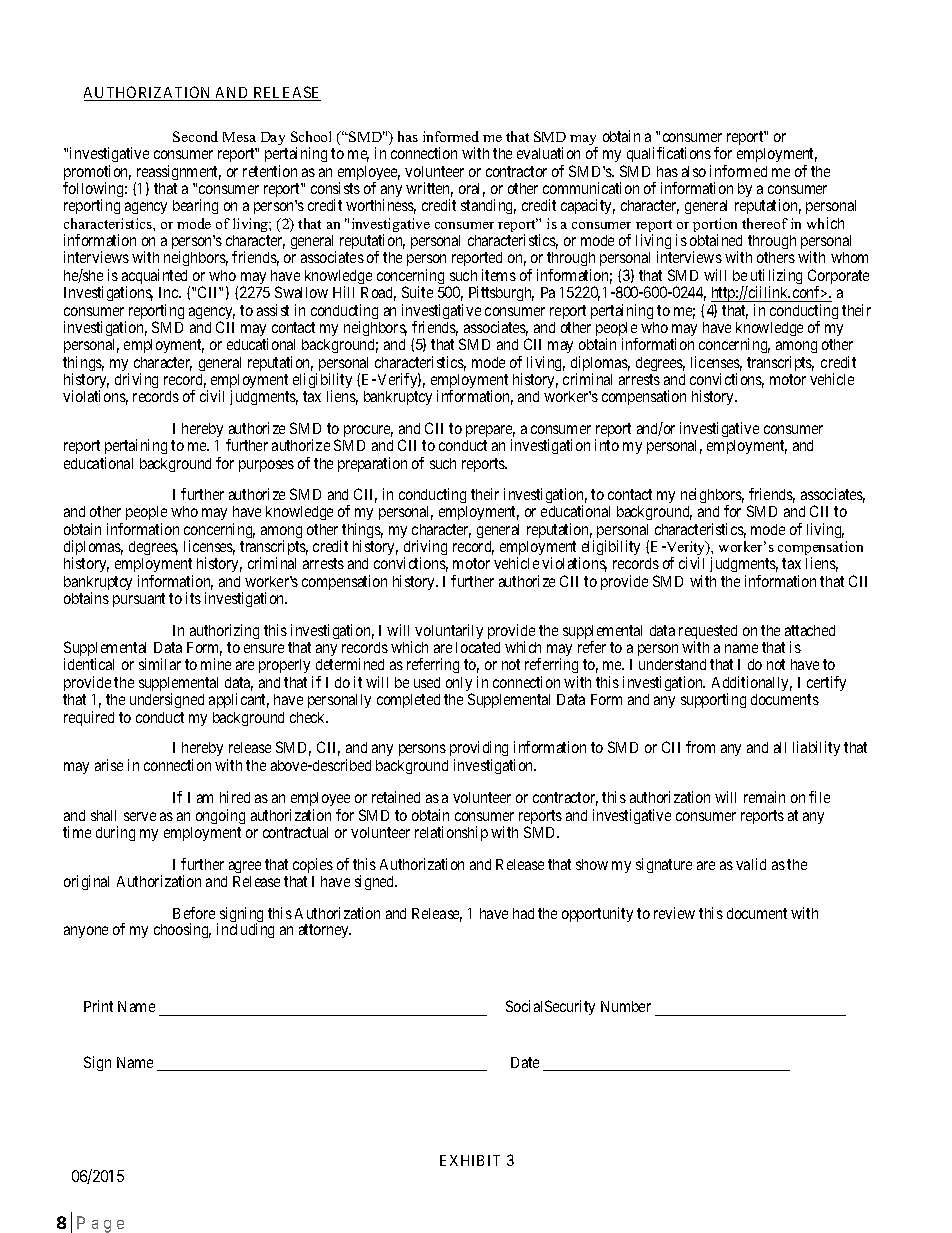 This screenshot has width=952, height=1233. Describe the element at coordinates (194, 913) in the screenshot. I see `Before` at that location.
